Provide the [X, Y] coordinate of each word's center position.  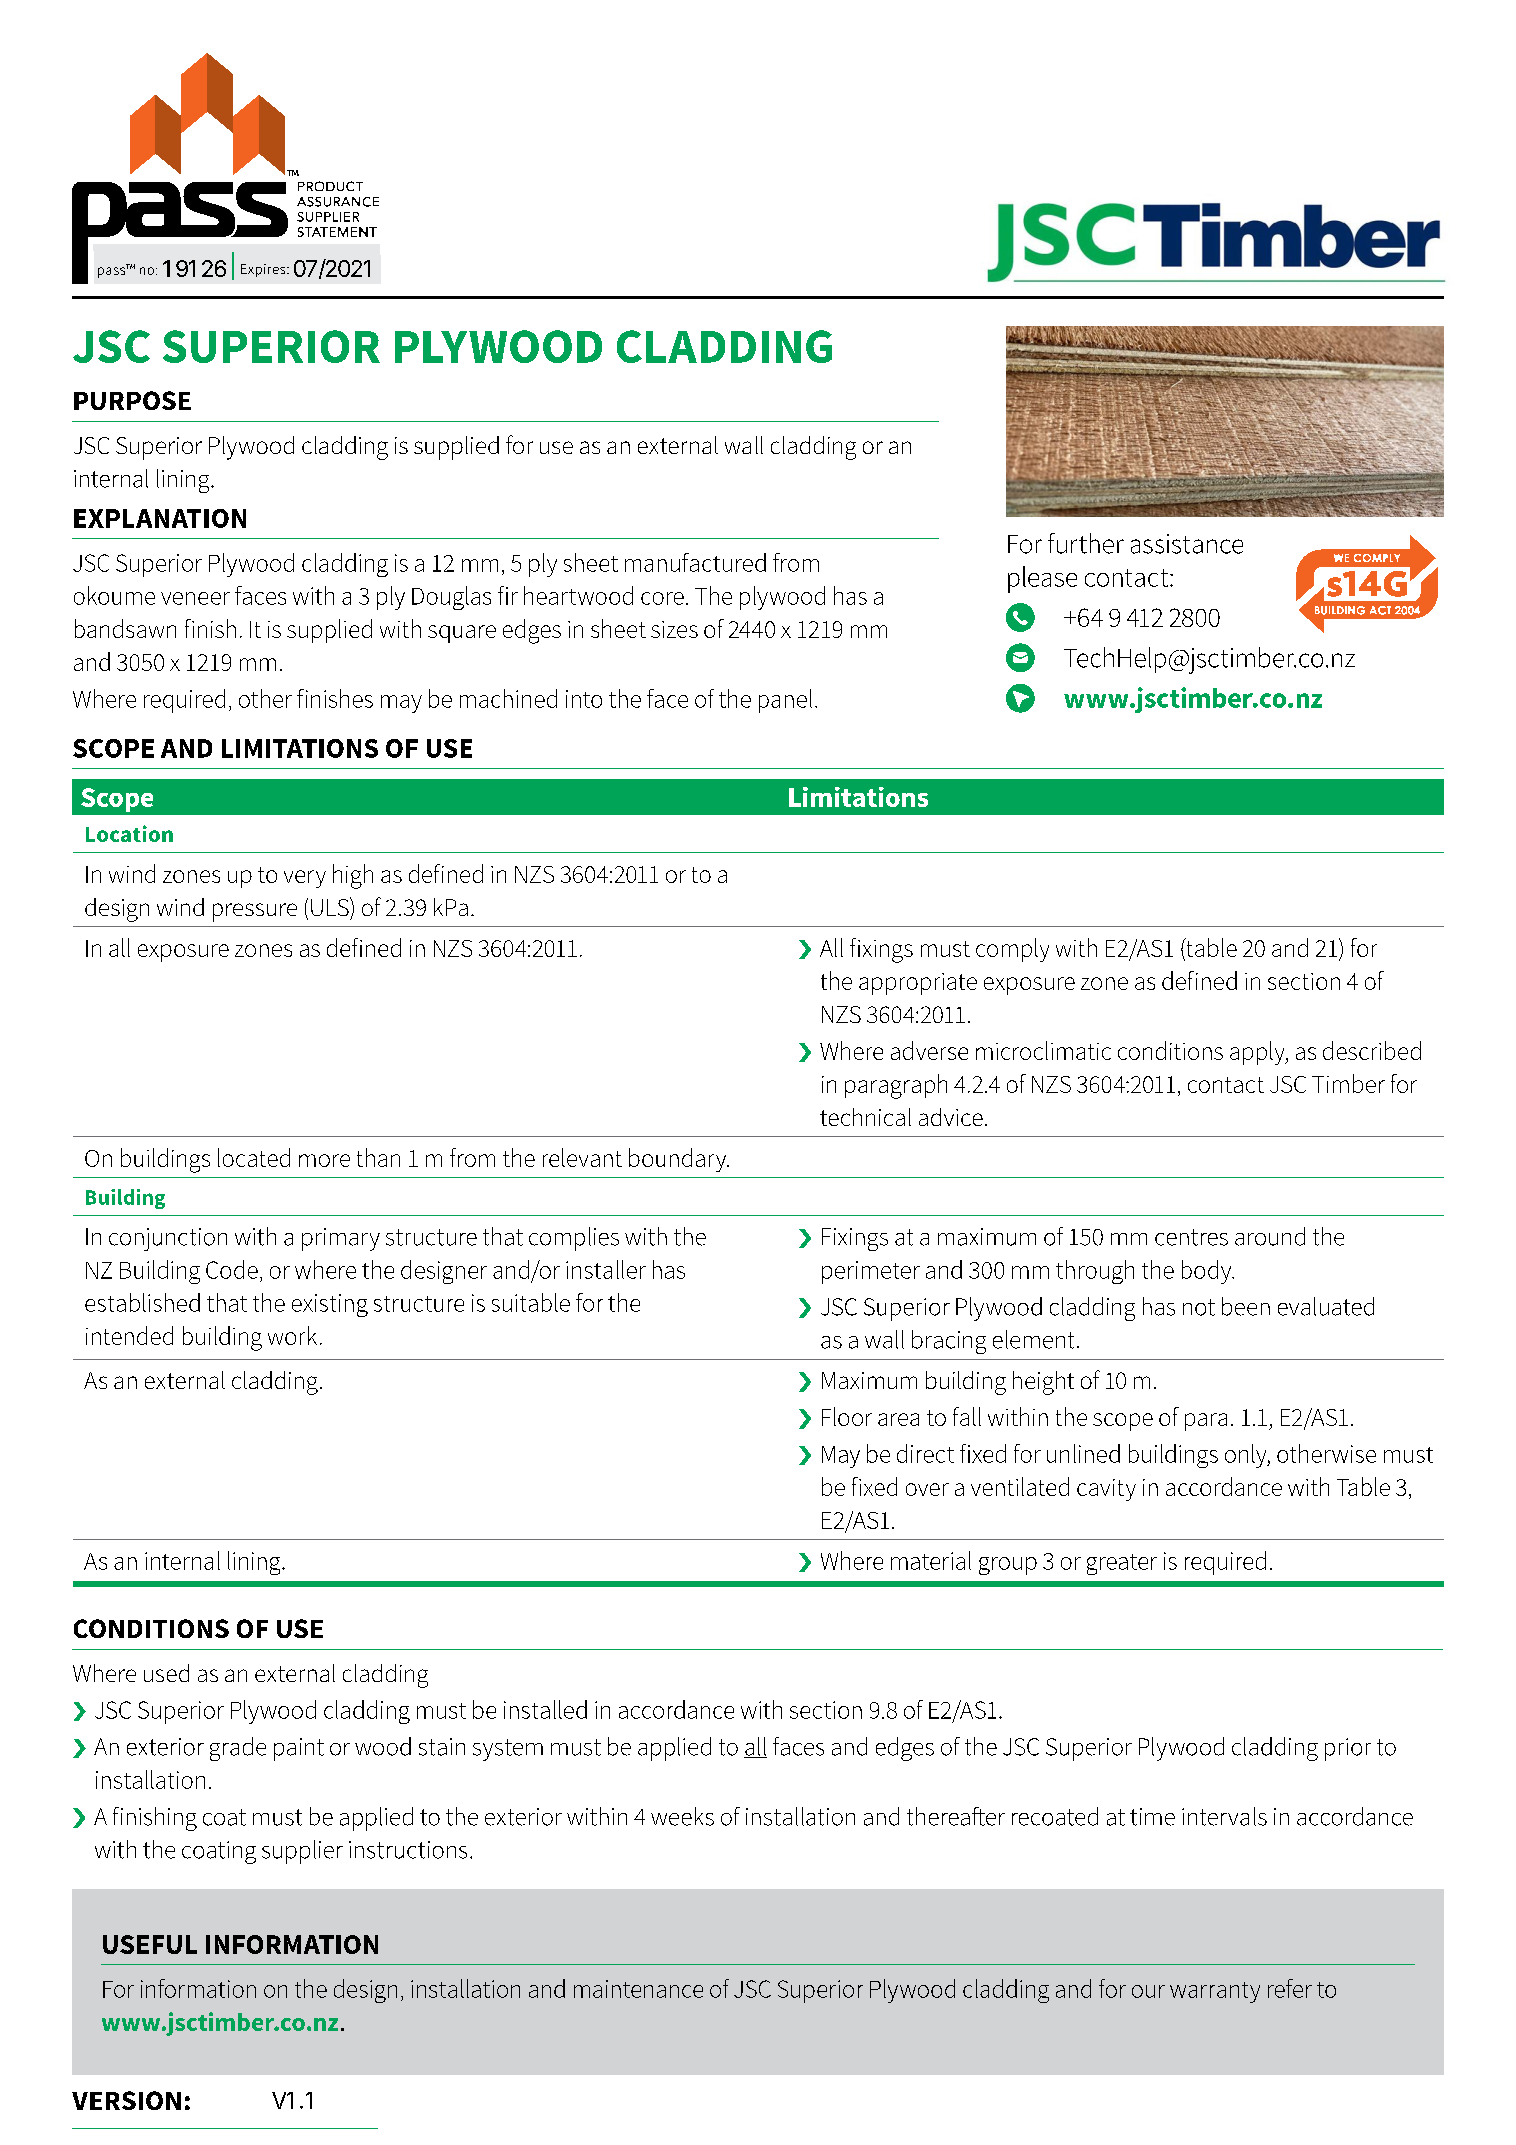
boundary [679, 1160]
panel [785, 701]
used [166, 1673]
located [254, 1157]
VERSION [126, 2100]
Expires [264, 270]
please [1042, 579]
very [305, 879]
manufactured [695, 562]
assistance [1187, 544]
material [931, 1560]
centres [1191, 1237]
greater [1122, 1564]
